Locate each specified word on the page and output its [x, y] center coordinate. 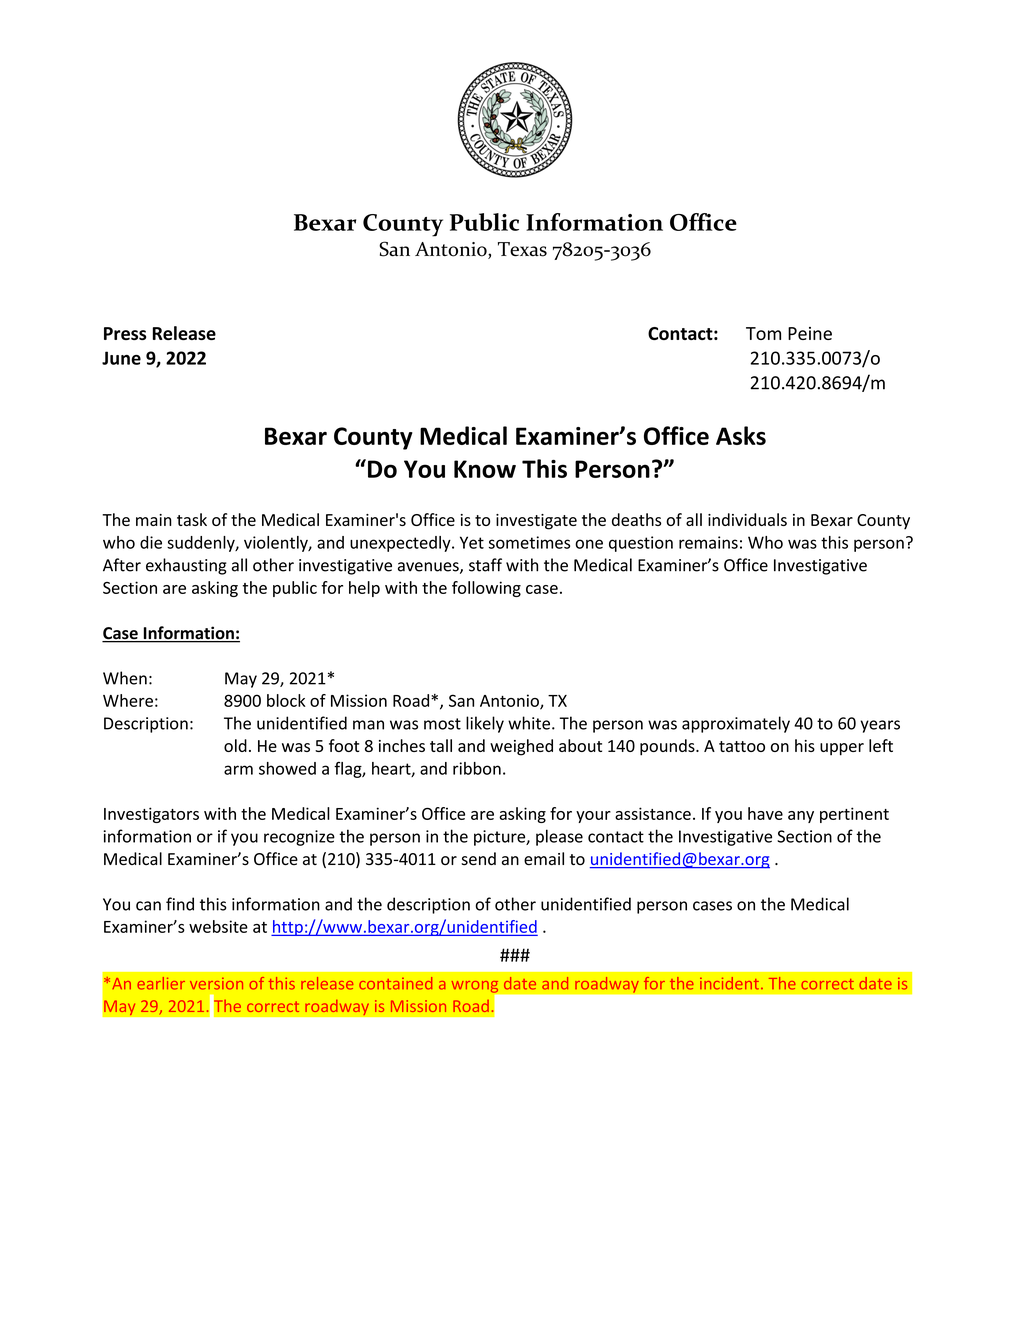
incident [729, 983]
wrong [475, 987]
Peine [810, 333]
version [216, 984]
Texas [522, 249]
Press [125, 333]
